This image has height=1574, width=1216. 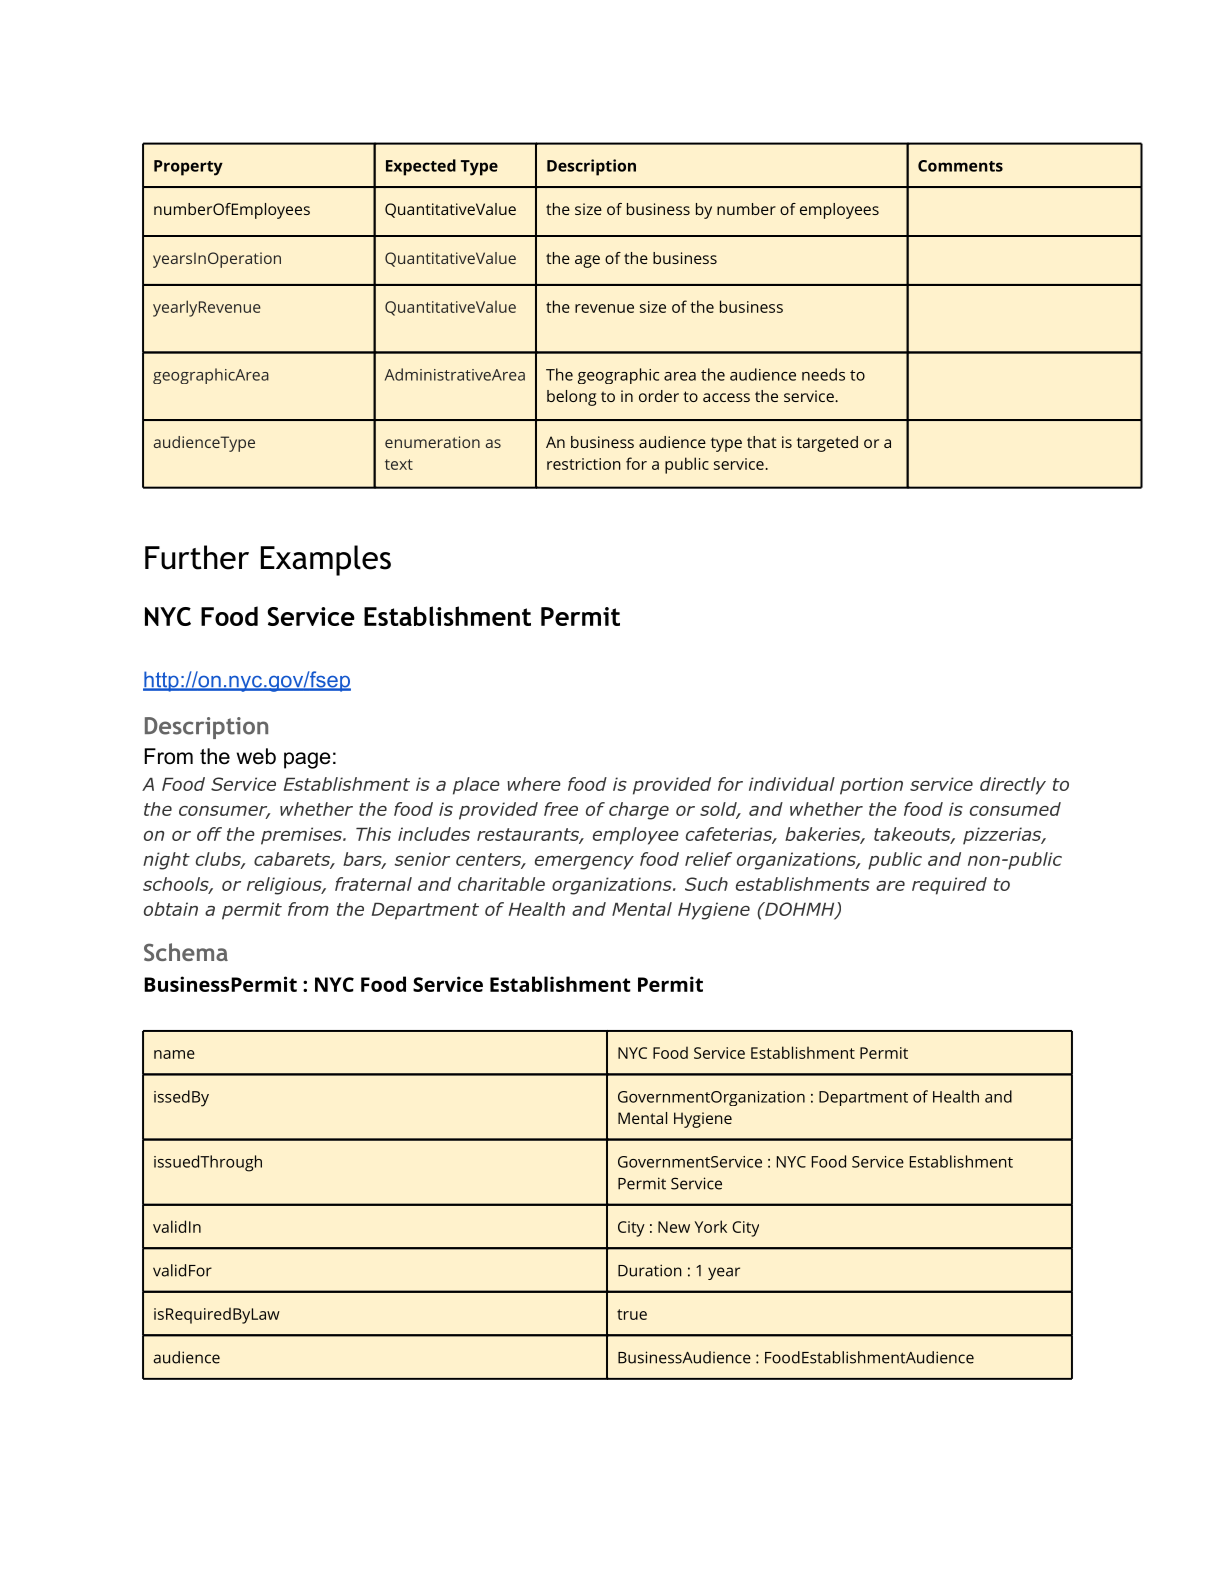 I want to click on Property, so click(x=188, y=168).
